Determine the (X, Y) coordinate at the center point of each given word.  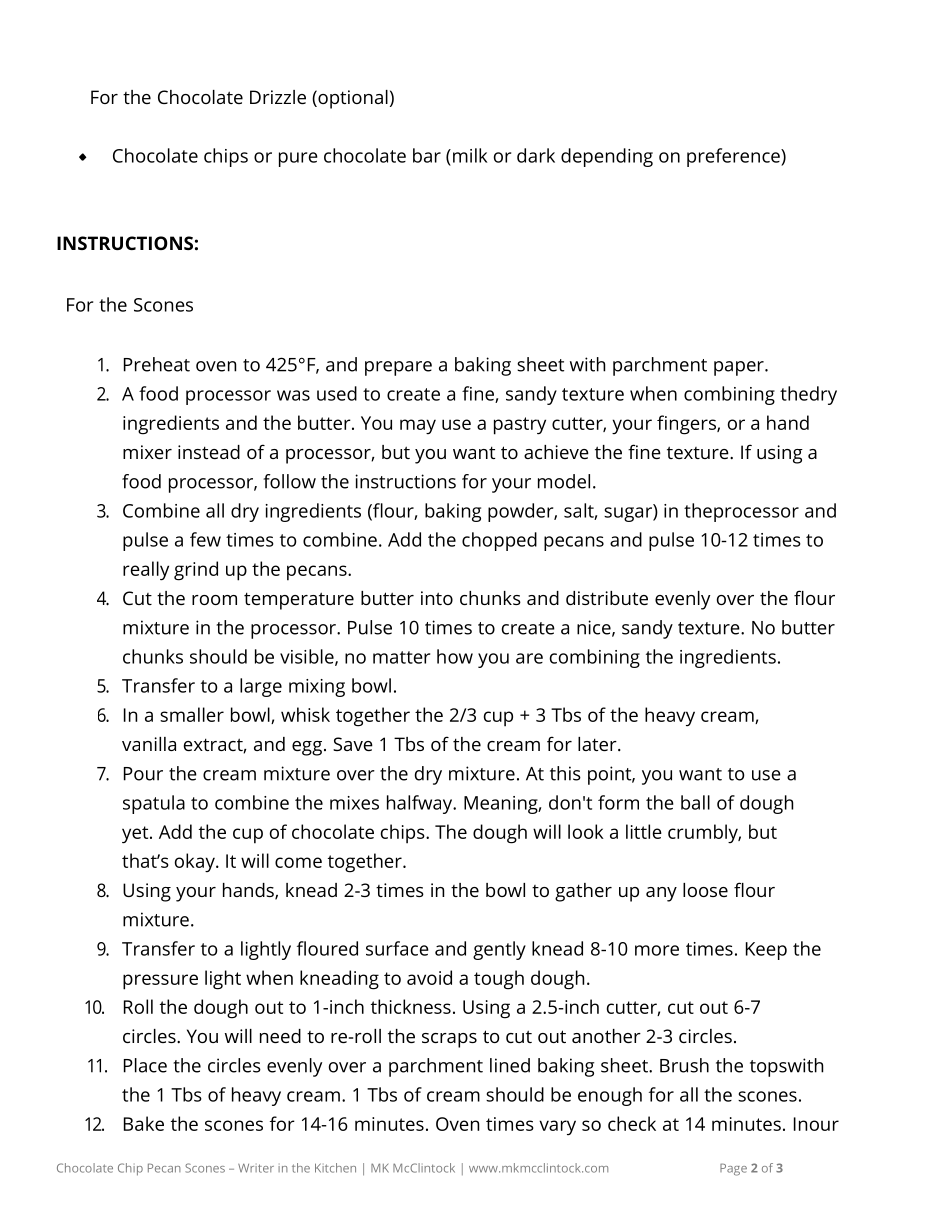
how (455, 656)
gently (499, 950)
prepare (398, 368)
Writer (256, 1168)
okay (196, 862)
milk (470, 155)
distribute (607, 598)
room (214, 600)
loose (705, 890)
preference (734, 157)
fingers (687, 425)
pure (298, 159)
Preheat (157, 364)
